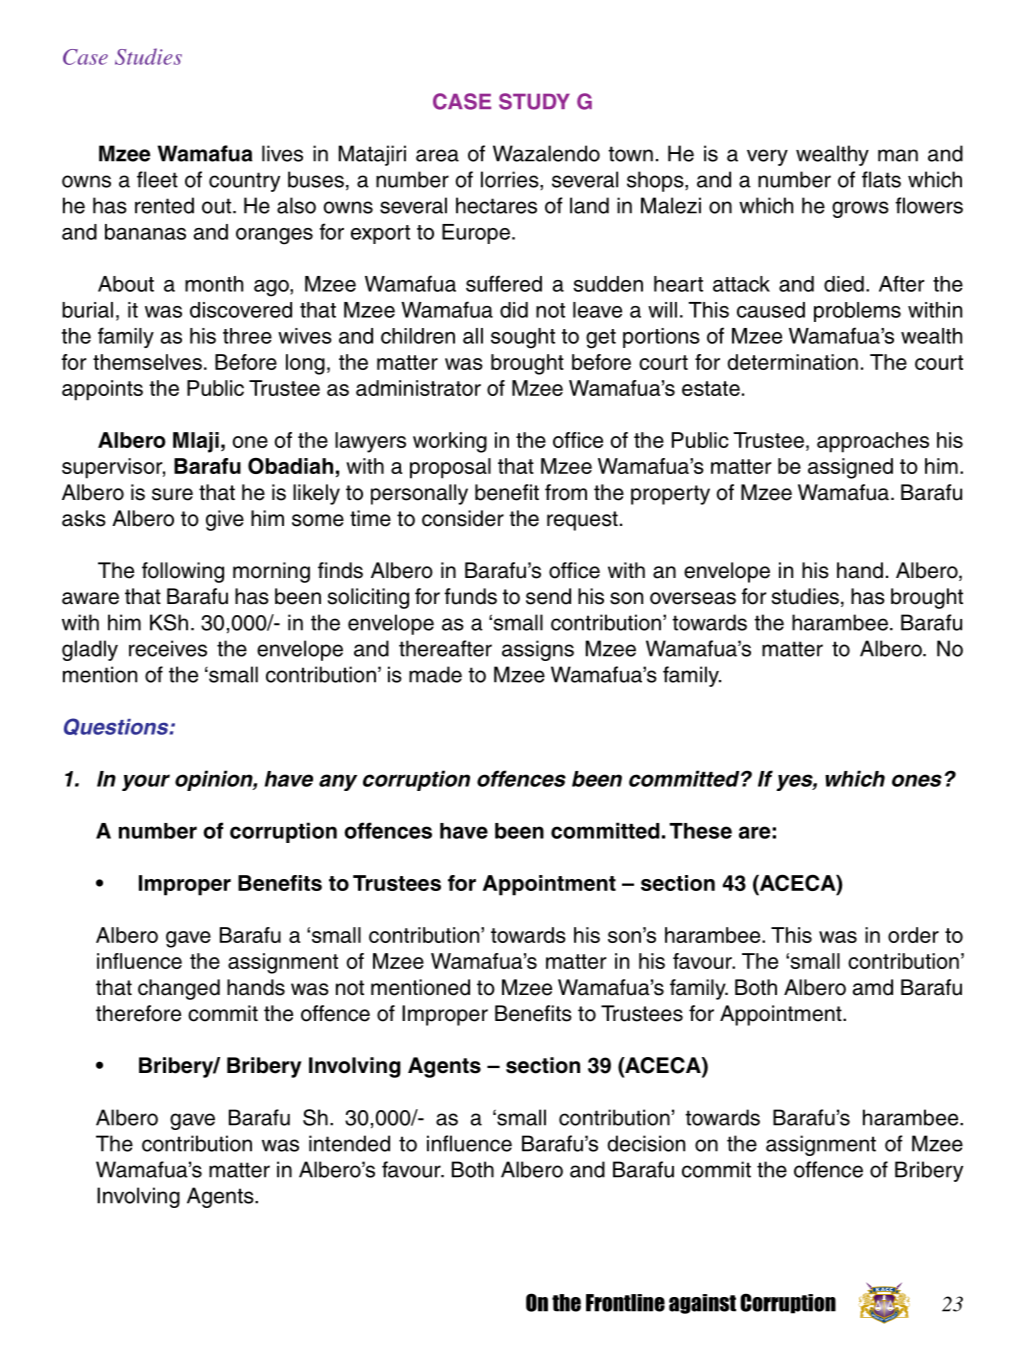  I want to click on ones, so click(917, 780).
